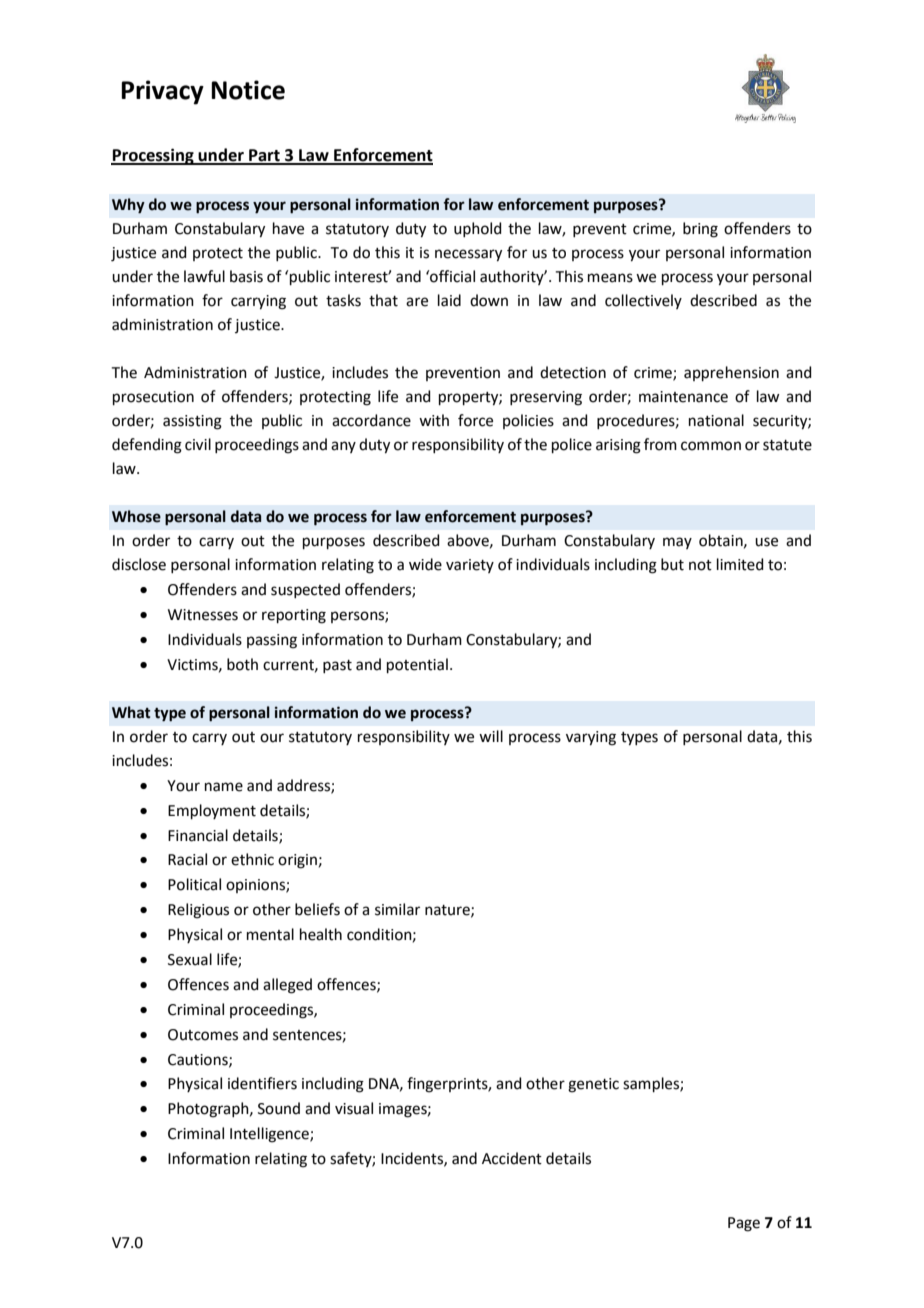 Image resolution: width=924 pixels, height=1308 pixels. I want to click on Intelligence, so click(270, 1135).
